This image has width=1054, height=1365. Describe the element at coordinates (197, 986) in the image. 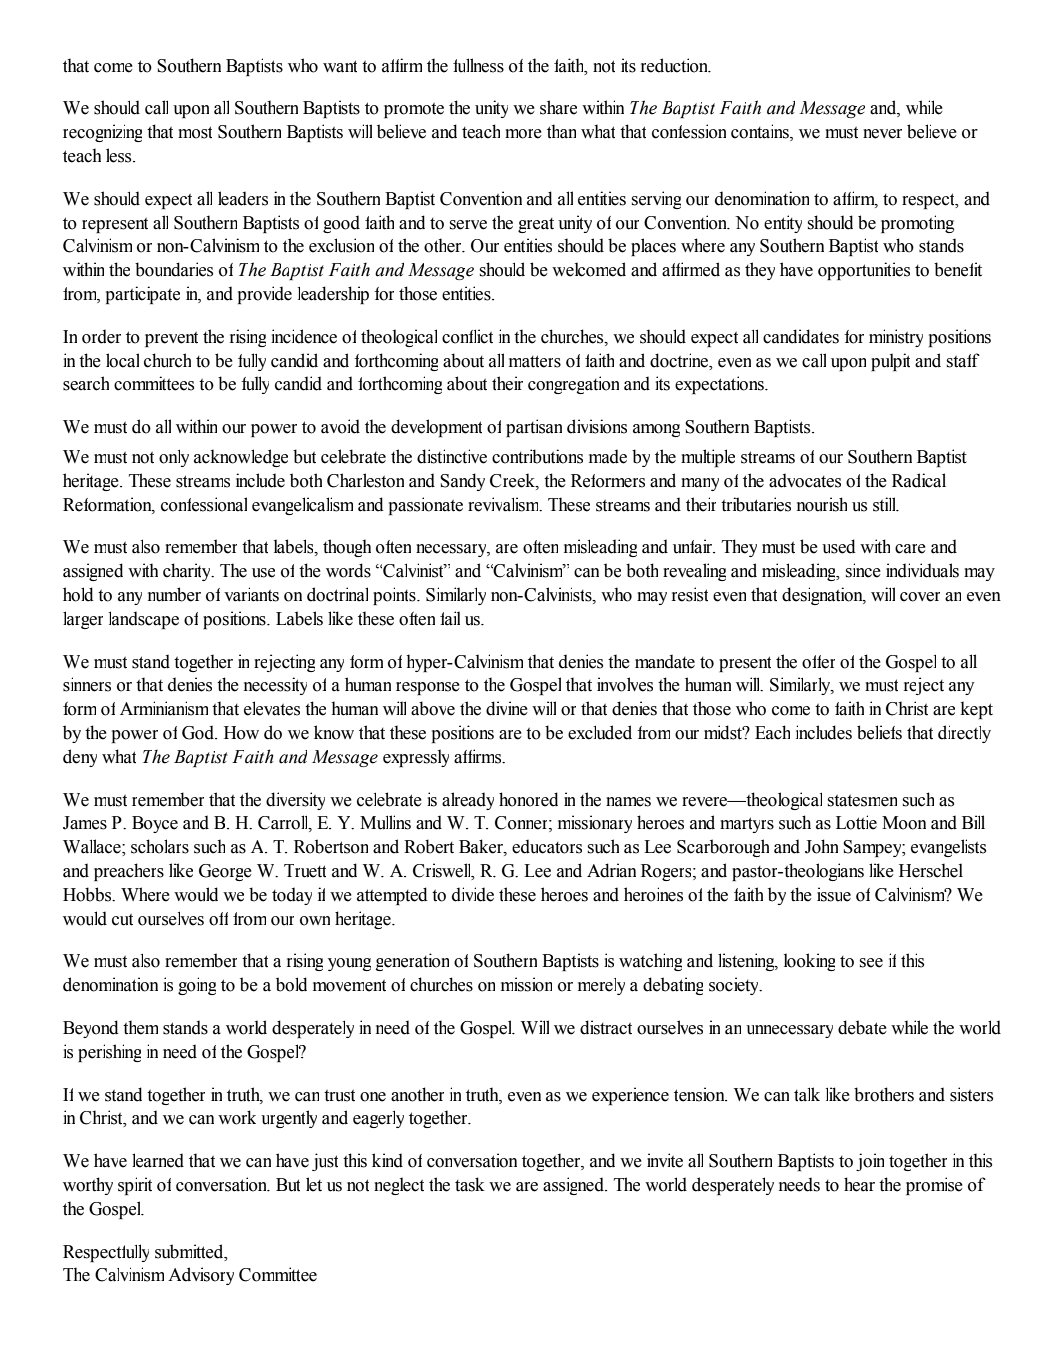

I see `going` at that location.
